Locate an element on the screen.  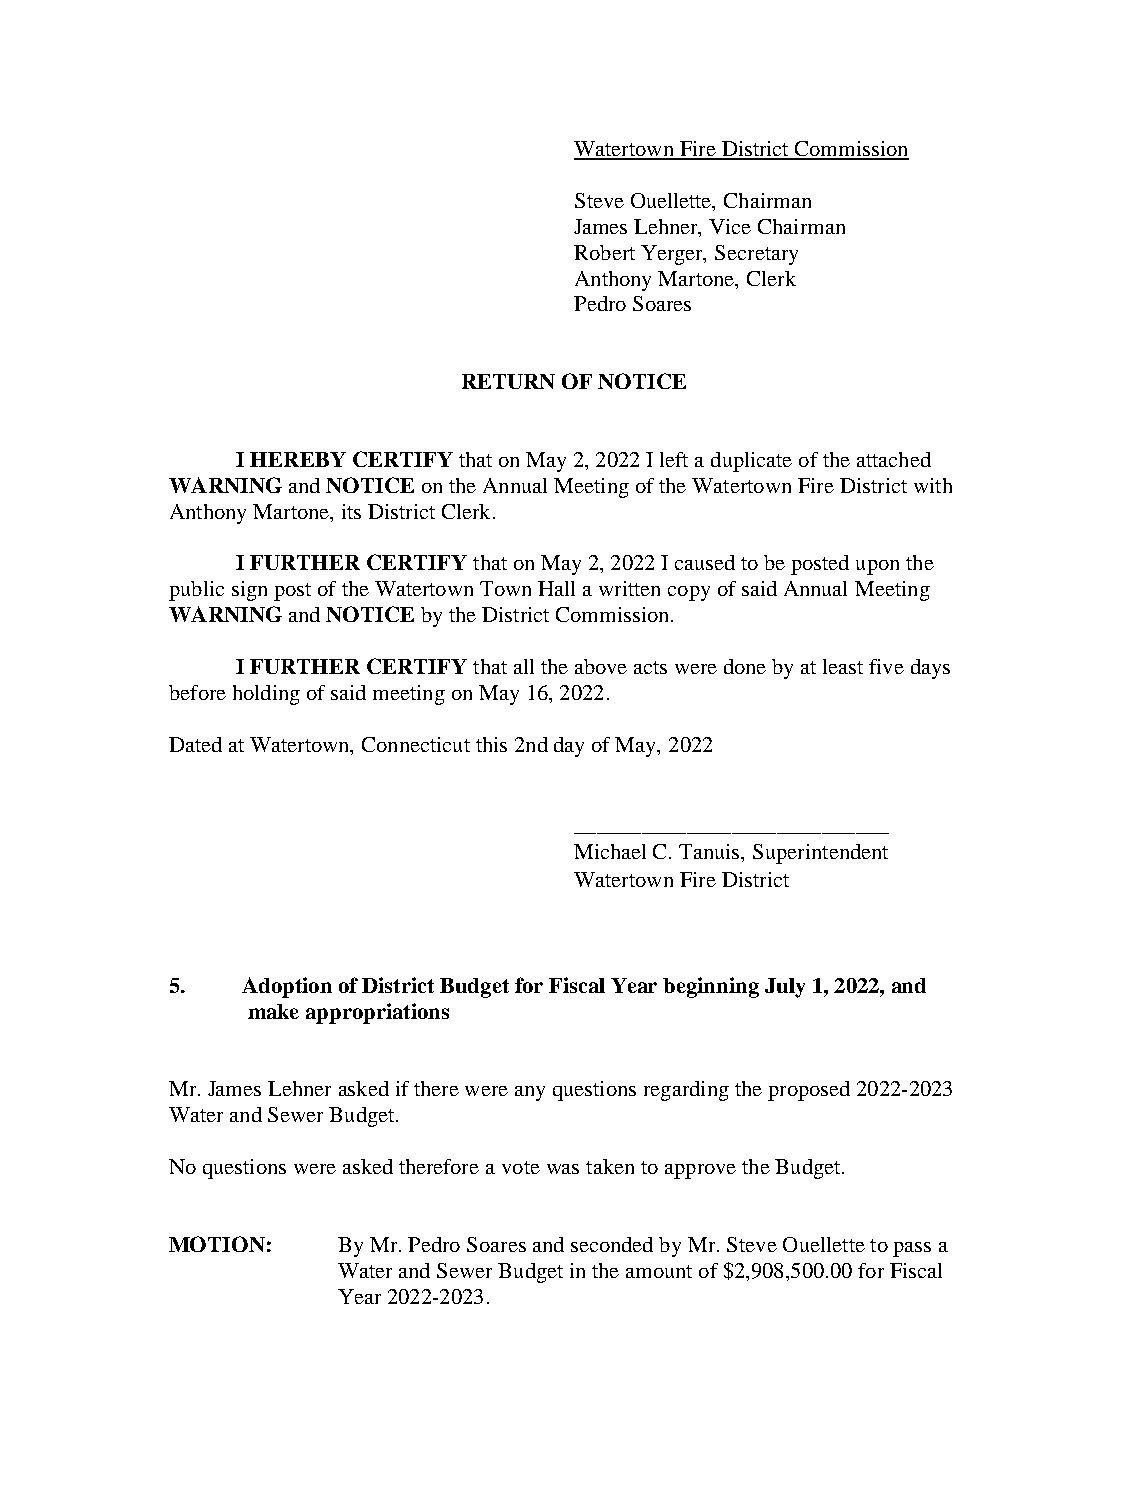
this is located at coordinates (491, 744).
